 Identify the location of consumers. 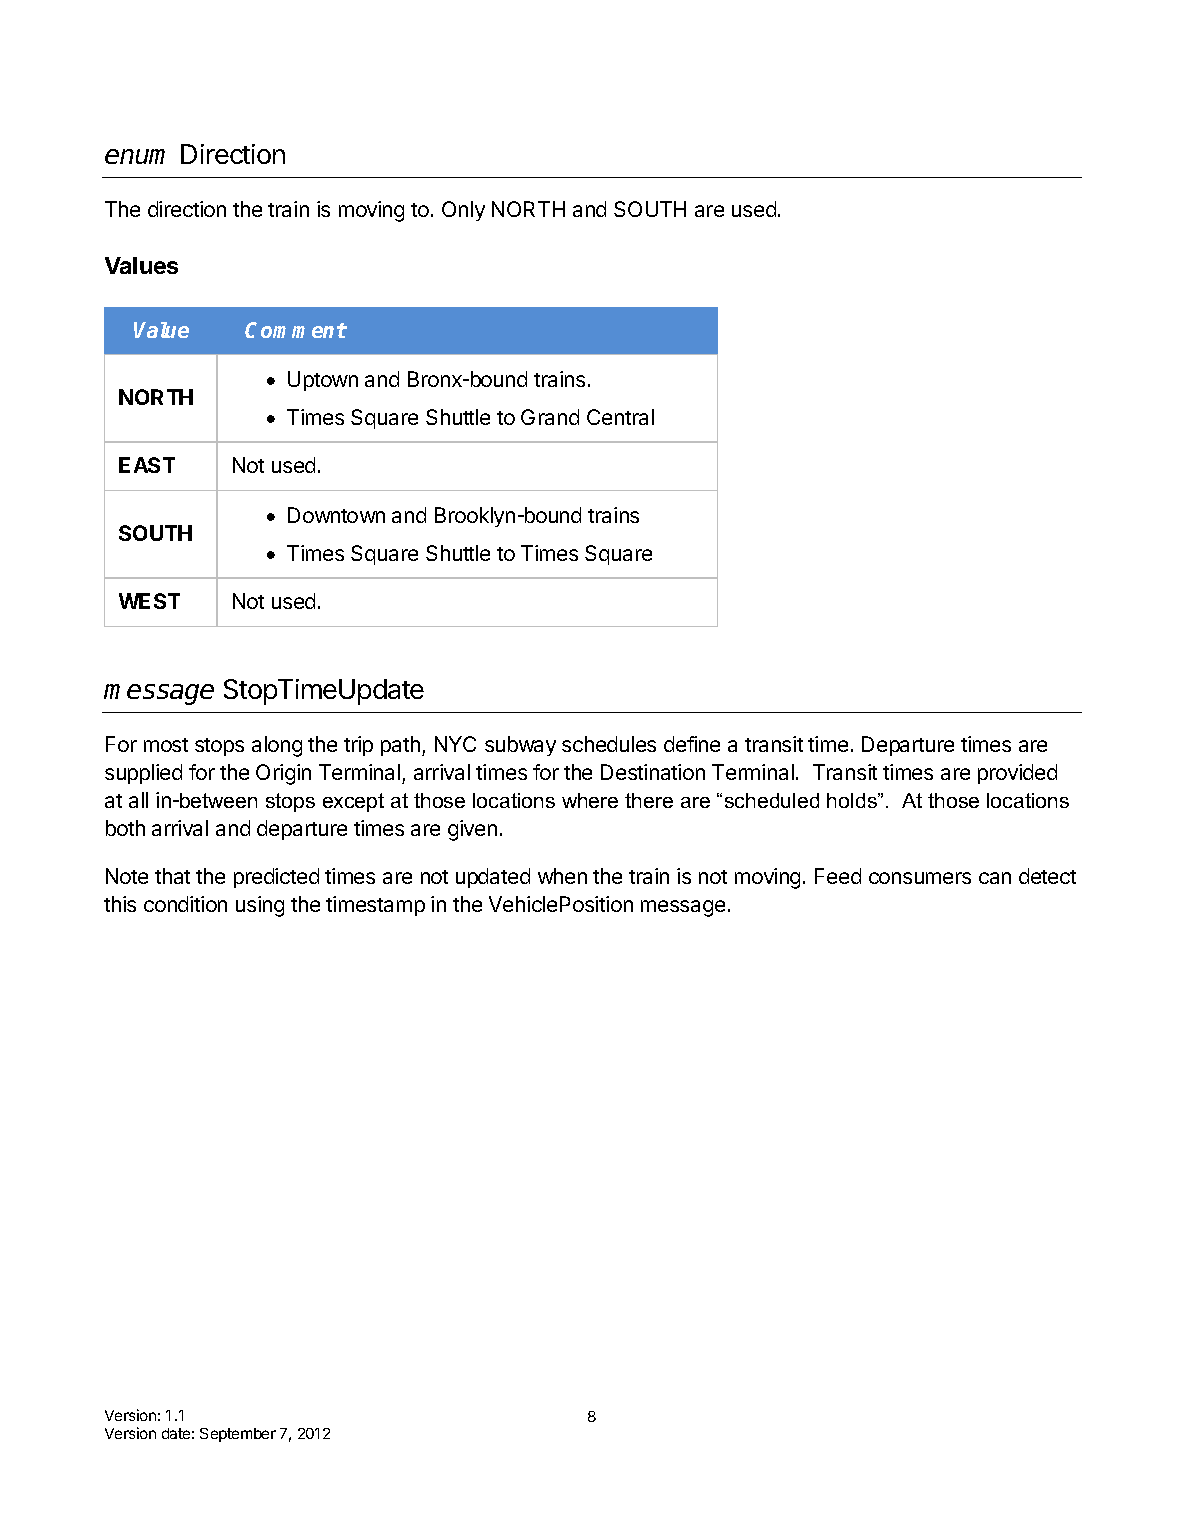
(920, 878).
